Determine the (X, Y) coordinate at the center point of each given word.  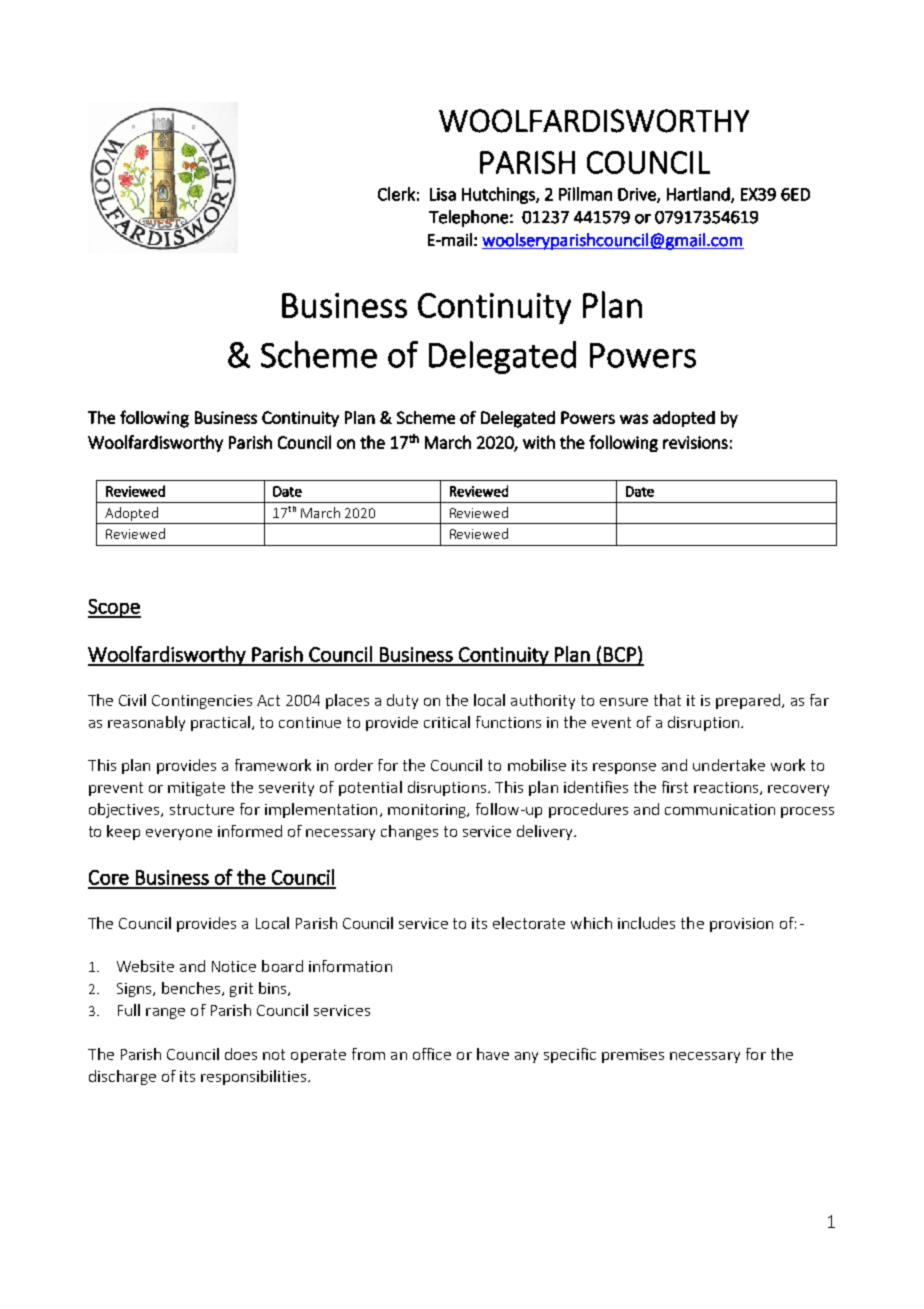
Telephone (468, 218)
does (241, 1054)
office (432, 1054)
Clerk (396, 194)
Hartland (699, 195)
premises (633, 1056)
